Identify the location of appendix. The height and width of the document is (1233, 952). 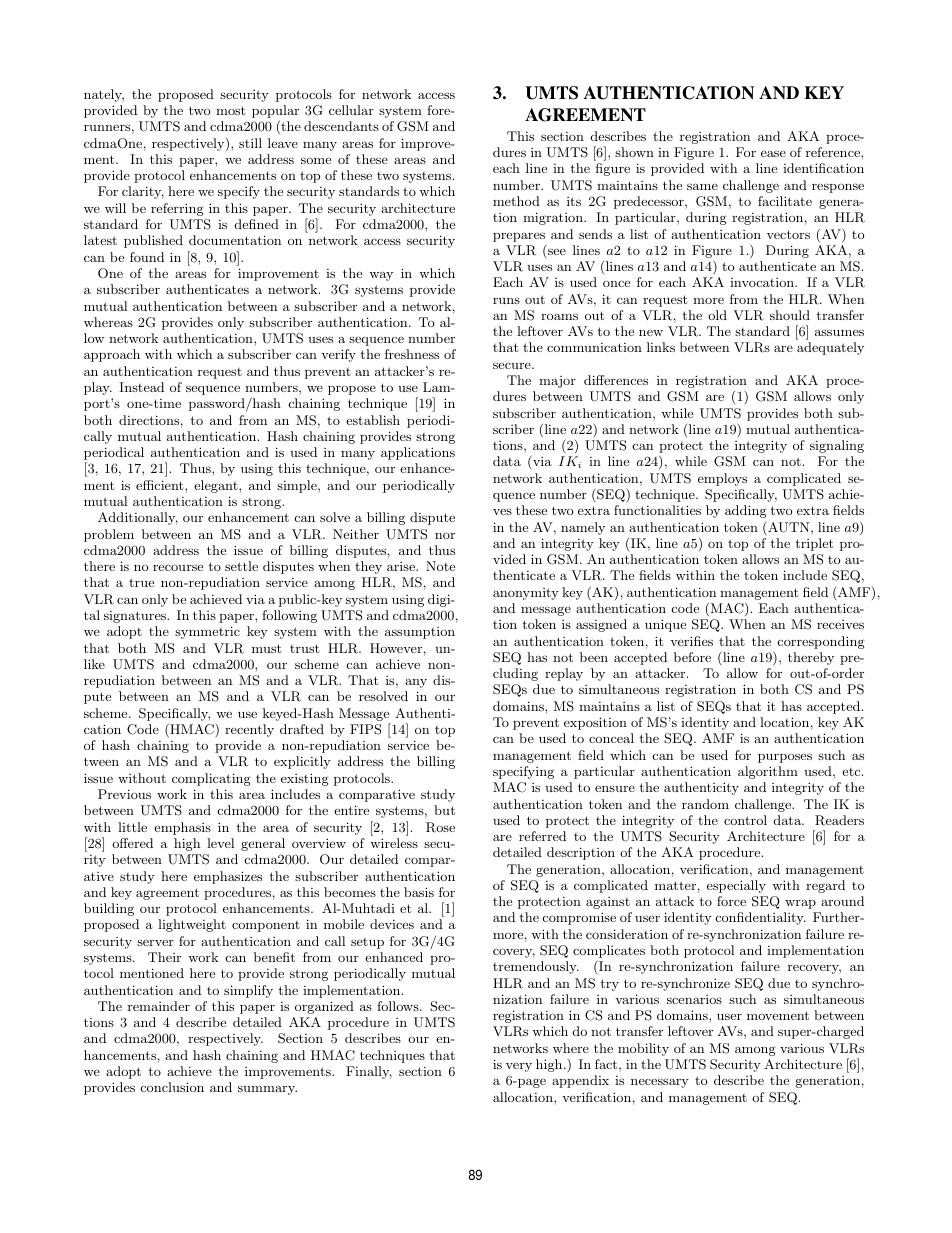
(580, 1081).
